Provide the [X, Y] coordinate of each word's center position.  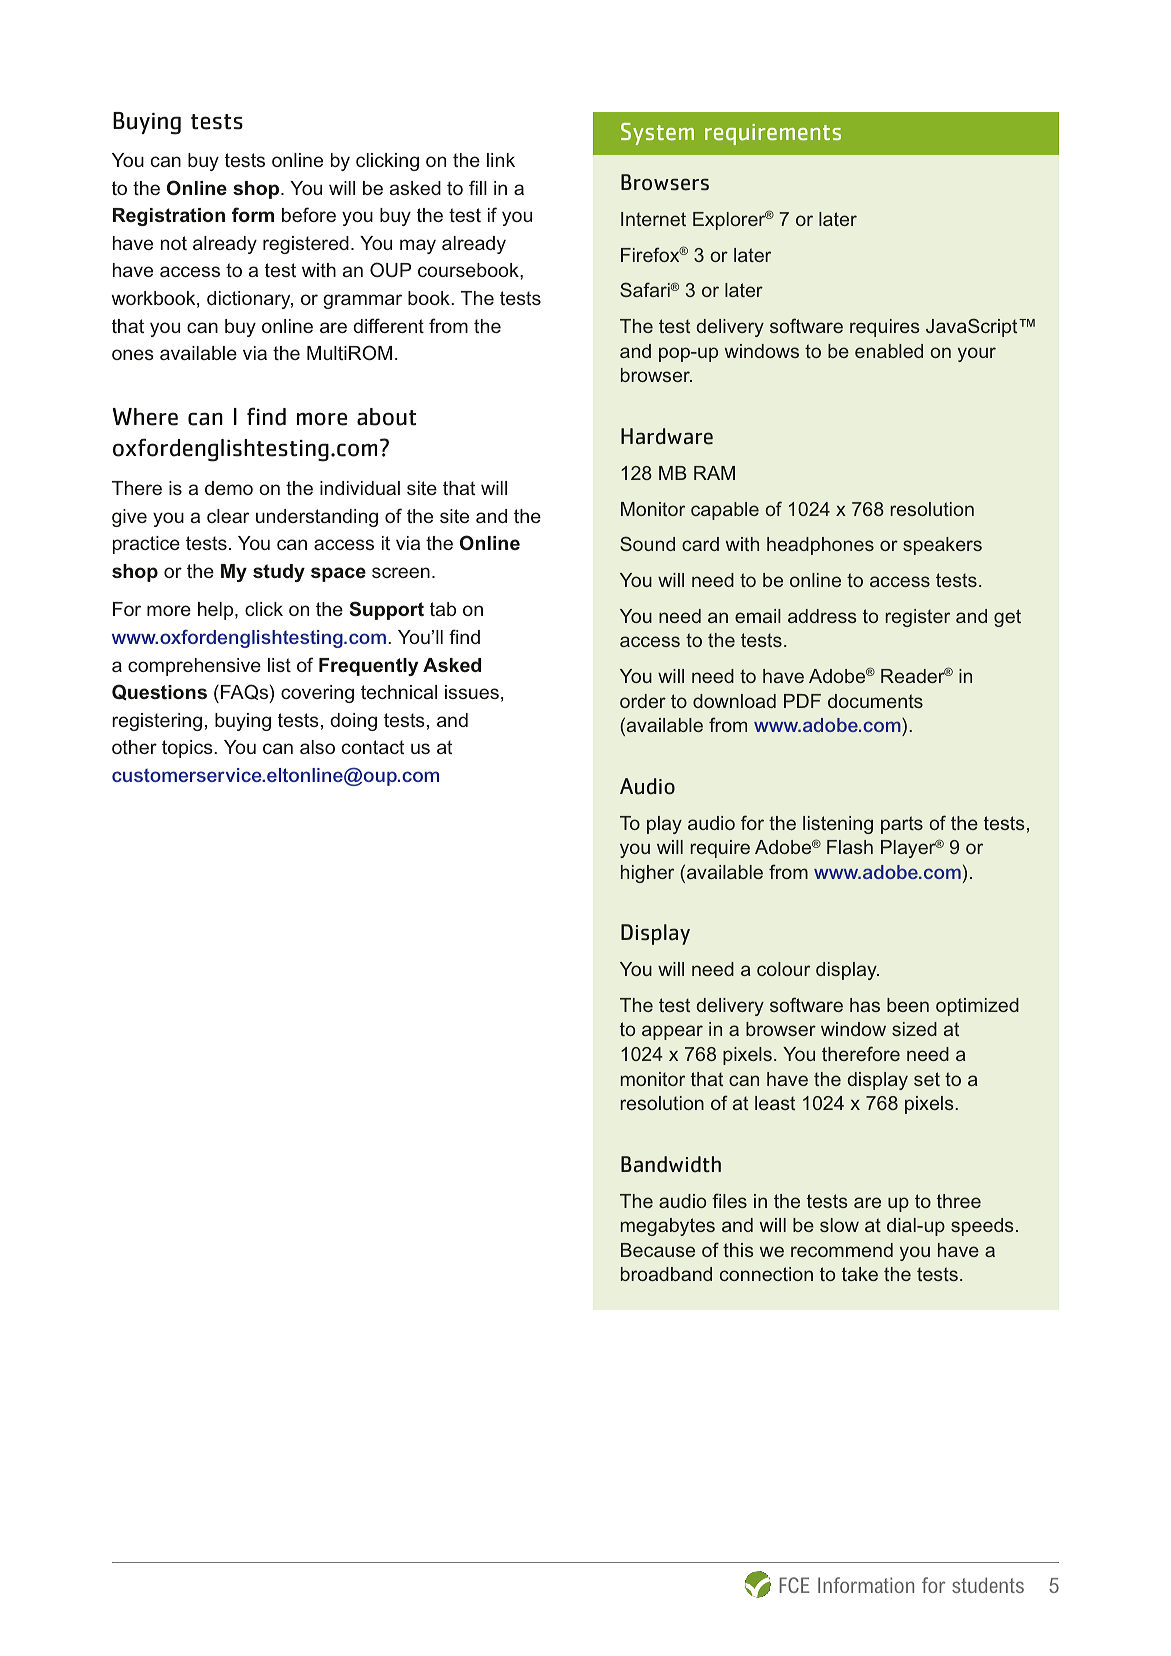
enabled [889, 351]
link [501, 160]
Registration [169, 217]
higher [647, 874]
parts [902, 825]
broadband [666, 1274]
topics [188, 749]
